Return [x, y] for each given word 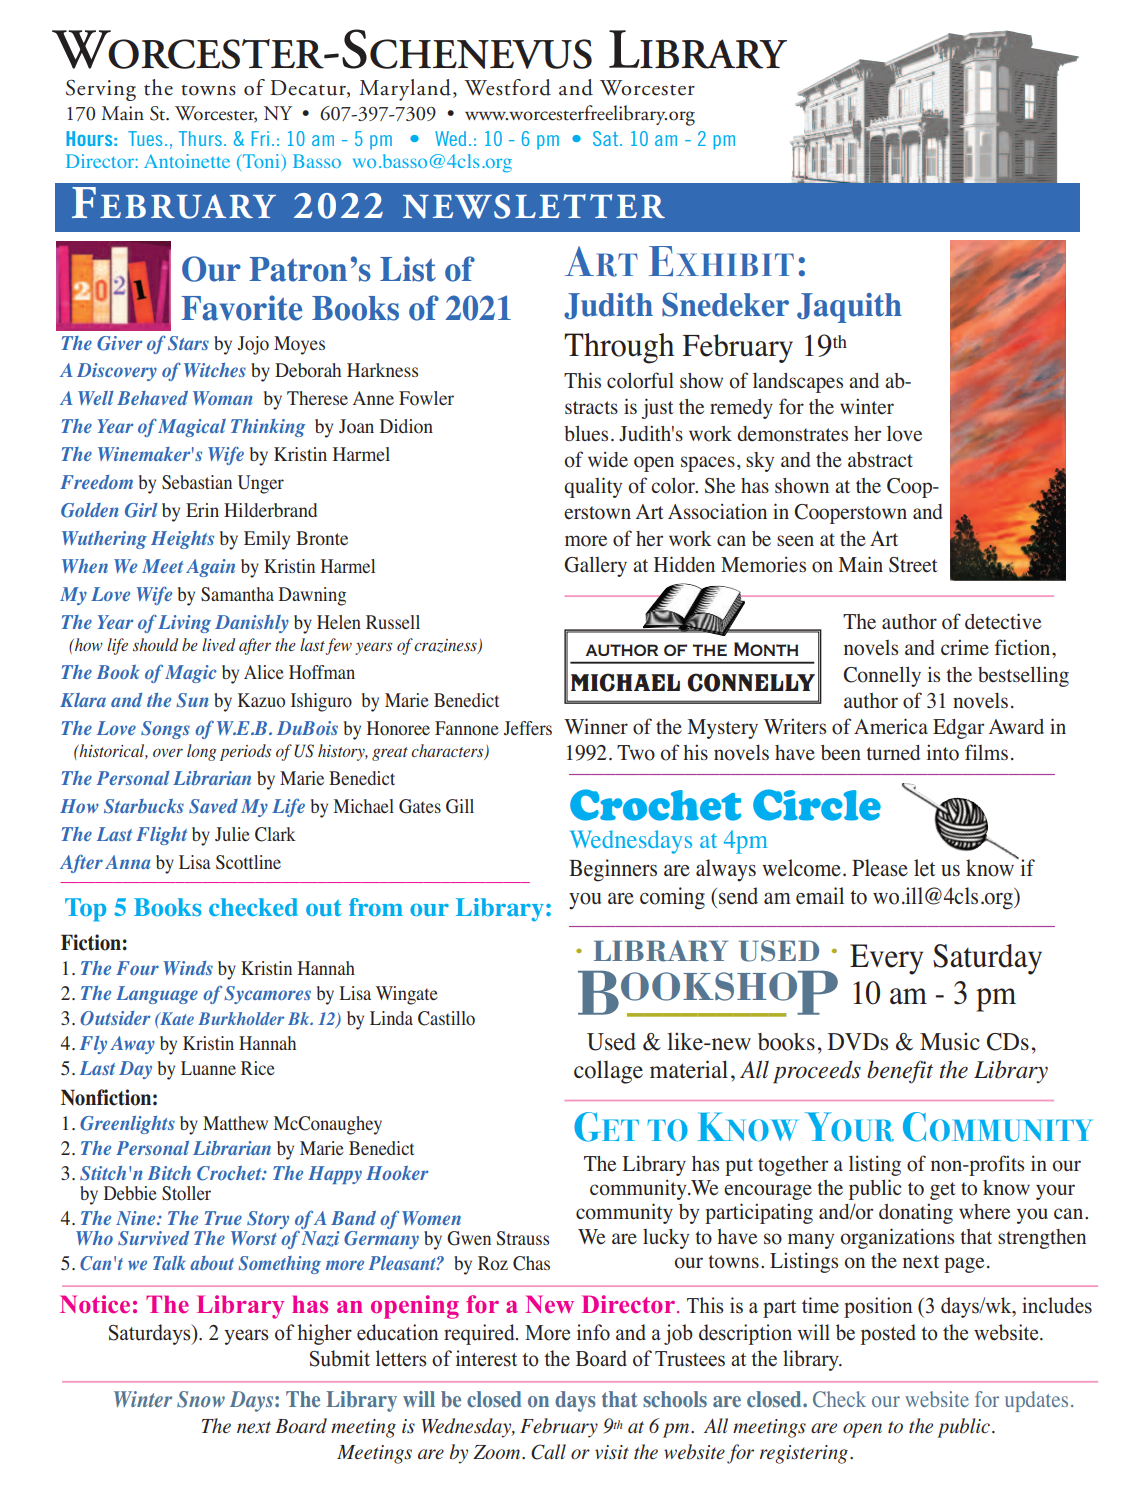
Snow [201, 1399]
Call [548, 1452]
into [942, 752]
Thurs [200, 138]
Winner [596, 726]
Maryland [405, 90]
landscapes [798, 382]
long [201, 752]
